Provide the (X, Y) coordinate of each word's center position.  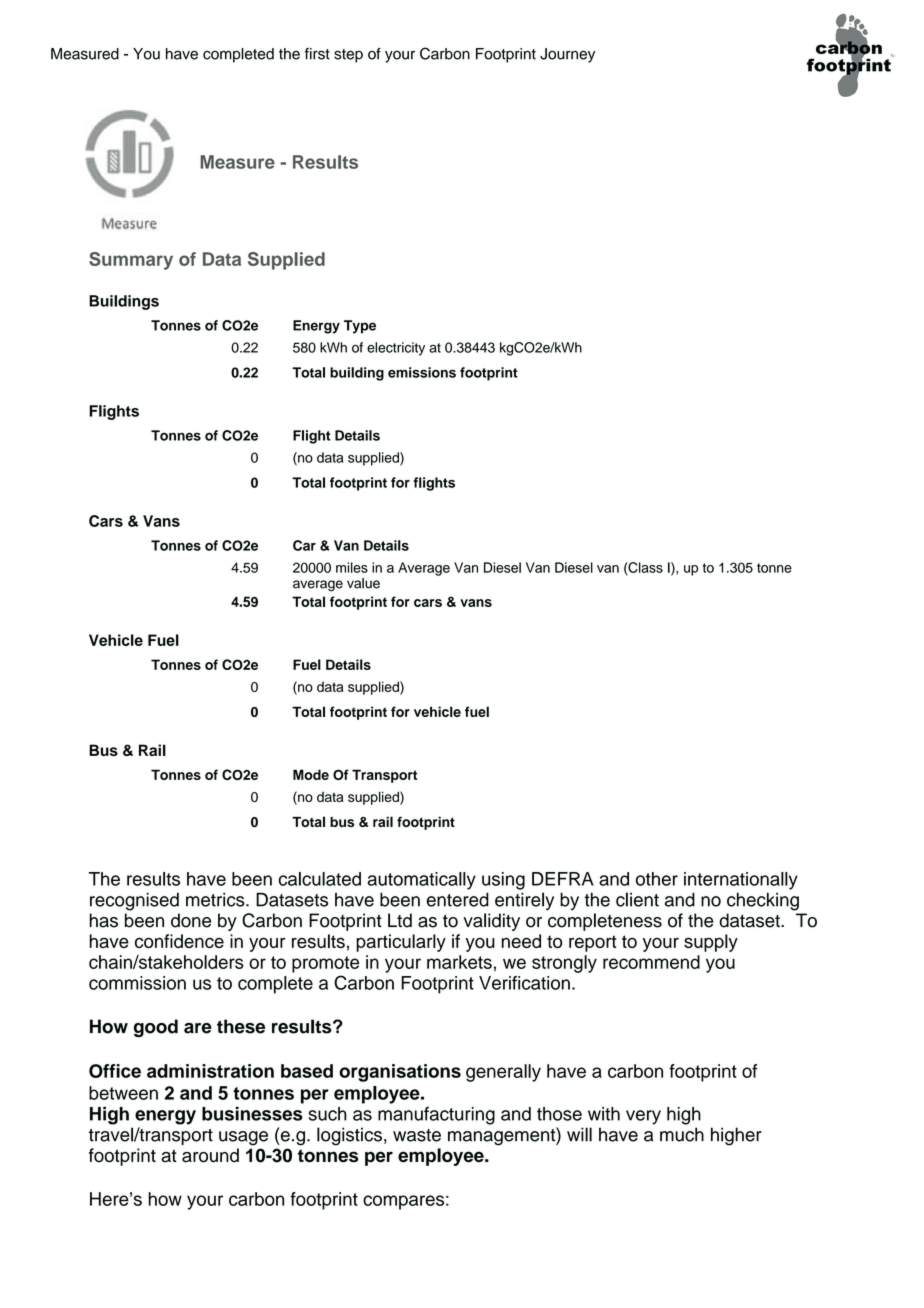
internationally (741, 881)
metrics (216, 900)
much (682, 1134)
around (210, 1155)
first (317, 54)
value (363, 583)
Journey (567, 55)
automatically (422, 881)
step (348, 56)
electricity (396, 349)
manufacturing (436, 1115)
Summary (131, 261)
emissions (422, 372)
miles (352, 567)
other (657, 879)
